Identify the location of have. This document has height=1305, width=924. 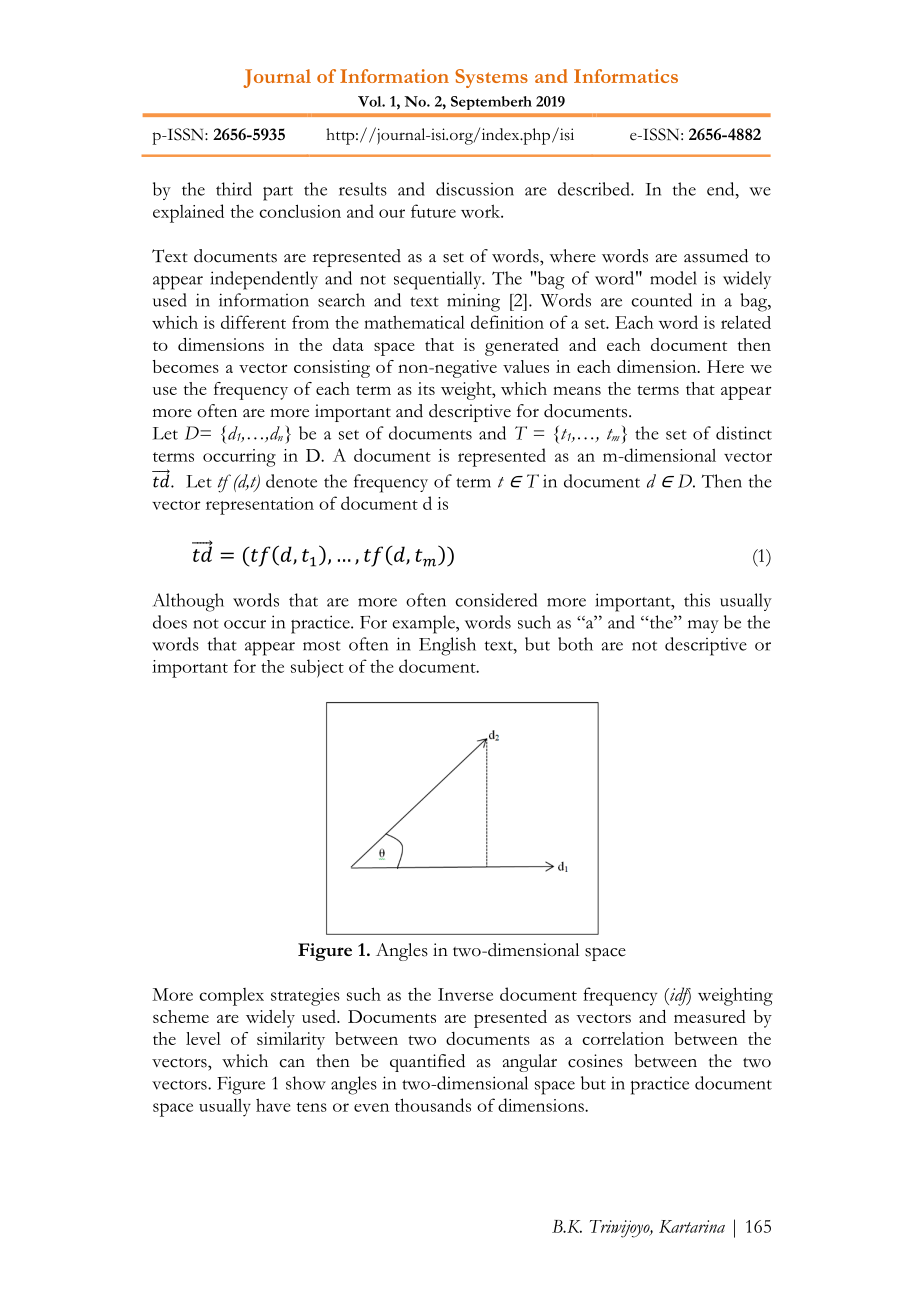
(273, 1105).
